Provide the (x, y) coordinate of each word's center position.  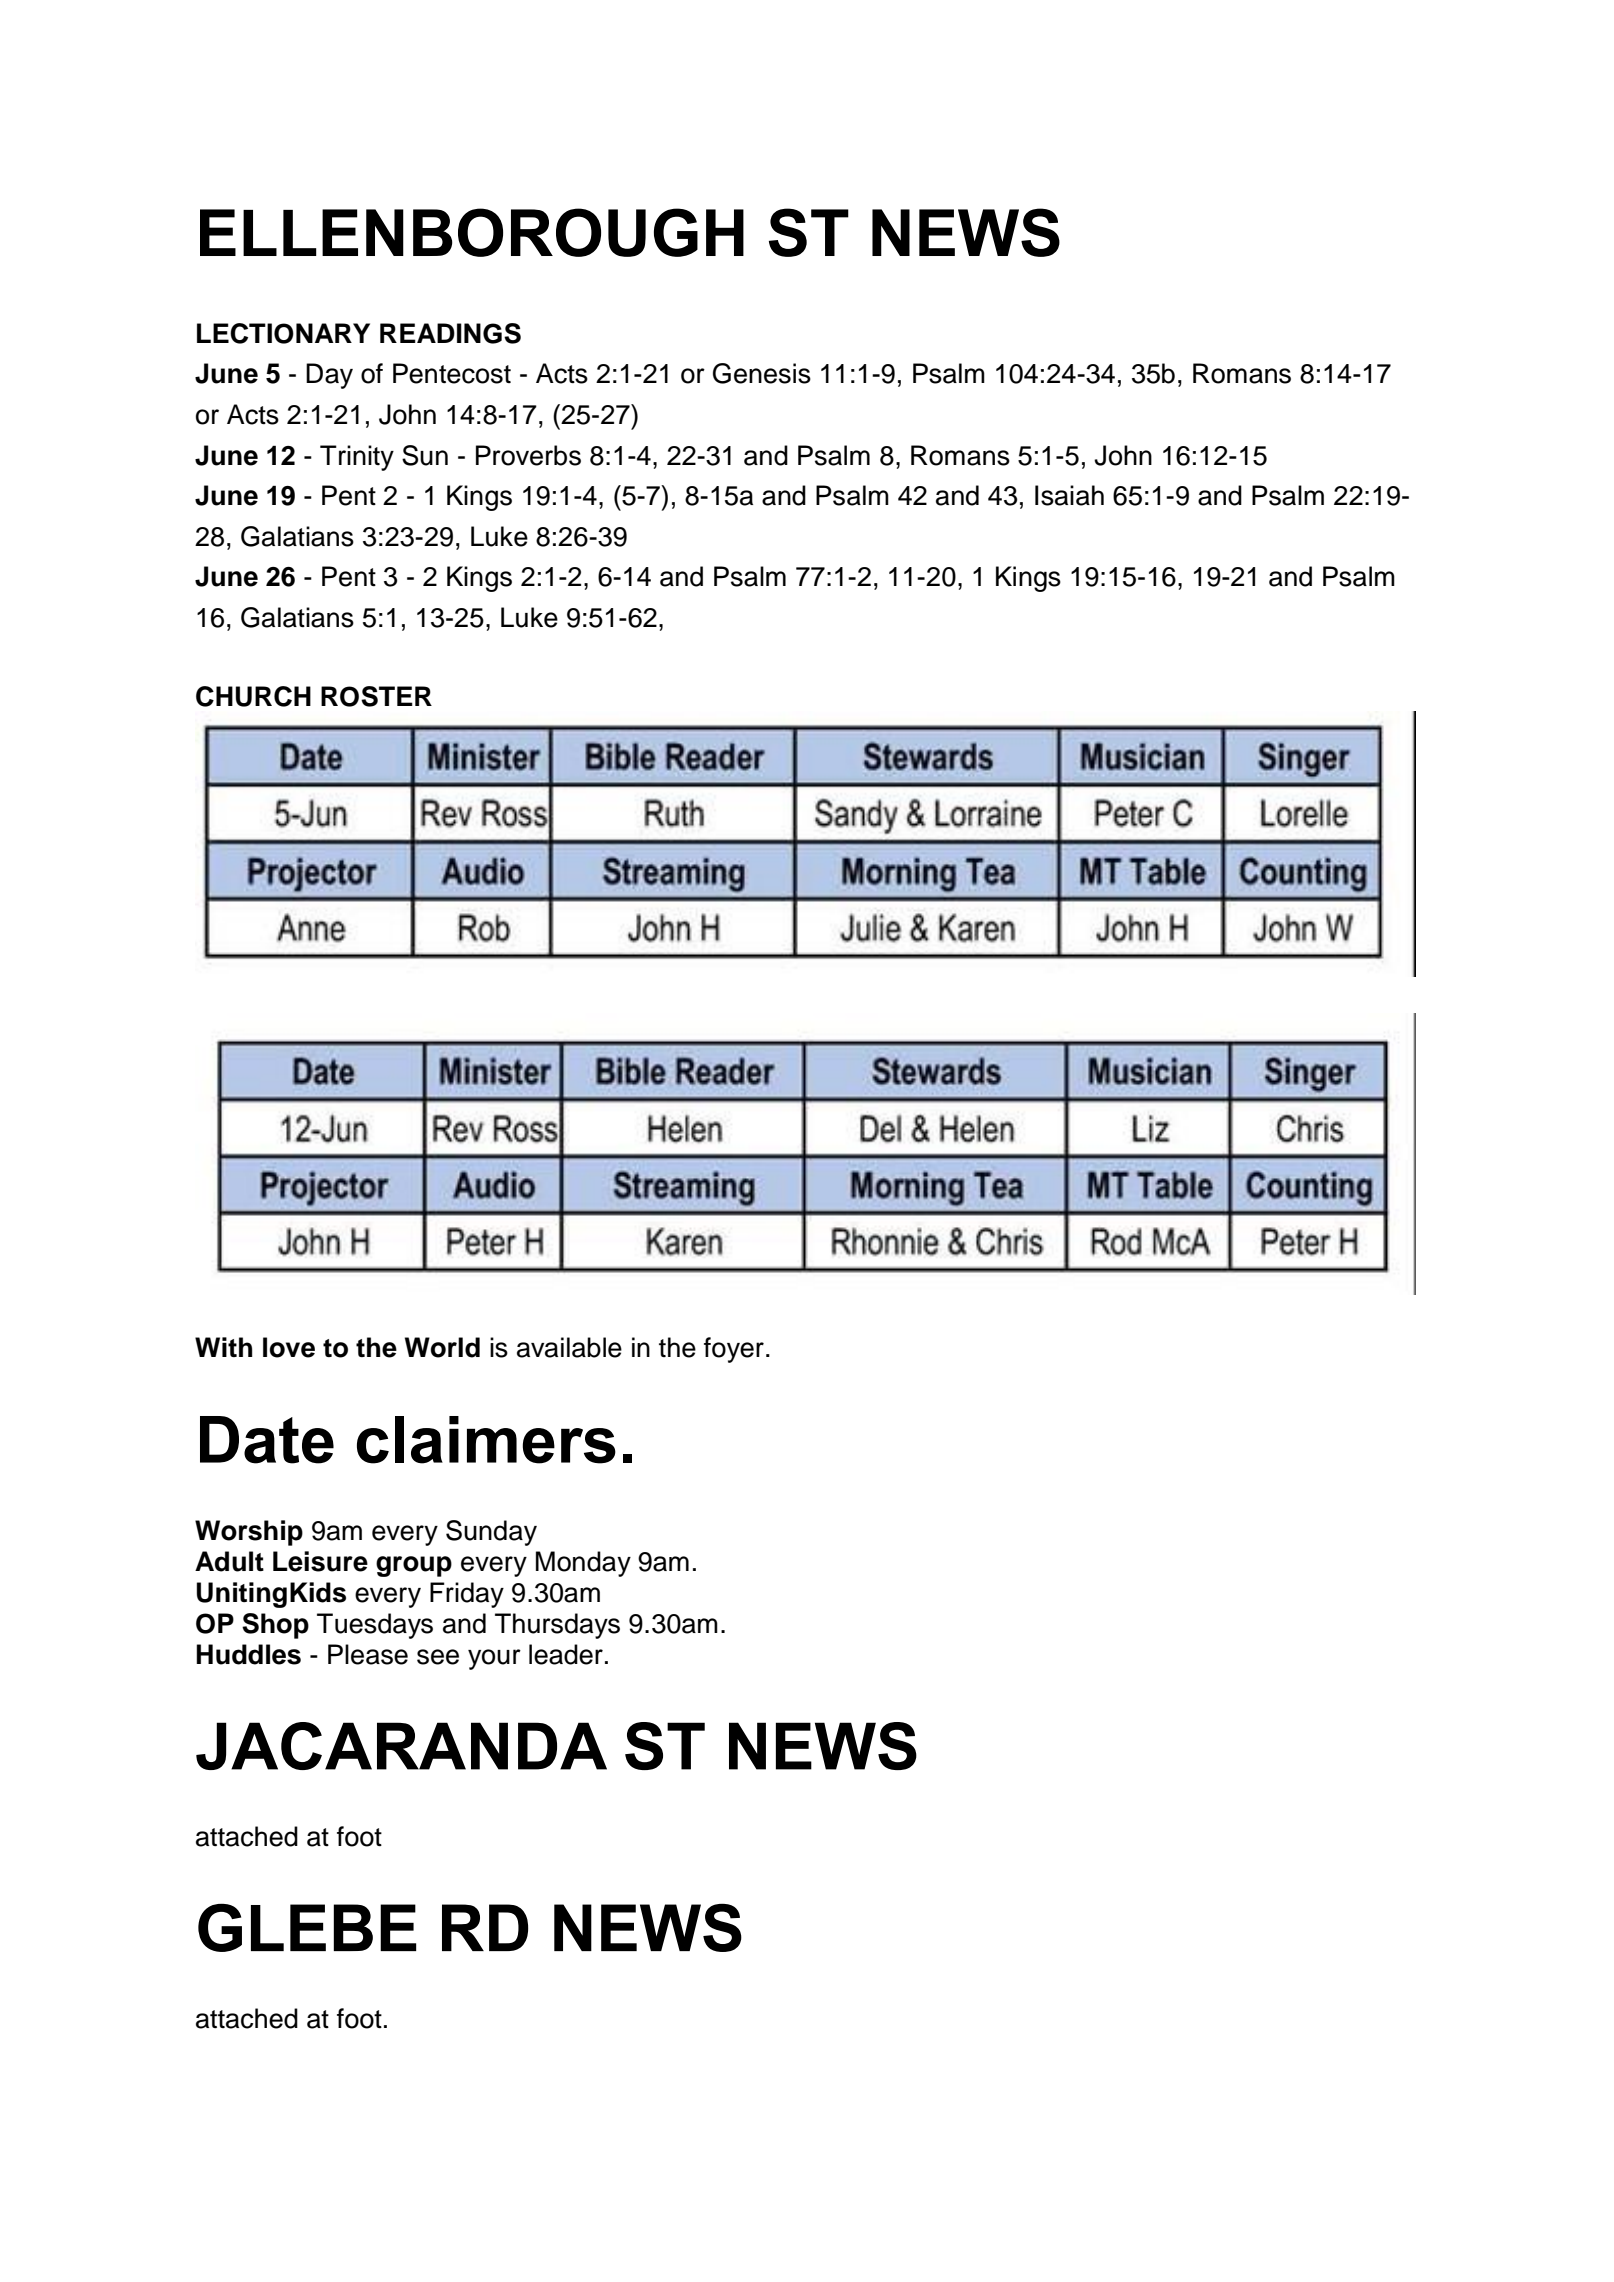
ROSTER (376, 696)
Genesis (762, 373)
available (569, 1347)
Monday (583, 1564)
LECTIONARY (283, 333)
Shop (275, 1626)
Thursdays (557, 1626)
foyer (734, 1350)
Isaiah (1069, 495)
